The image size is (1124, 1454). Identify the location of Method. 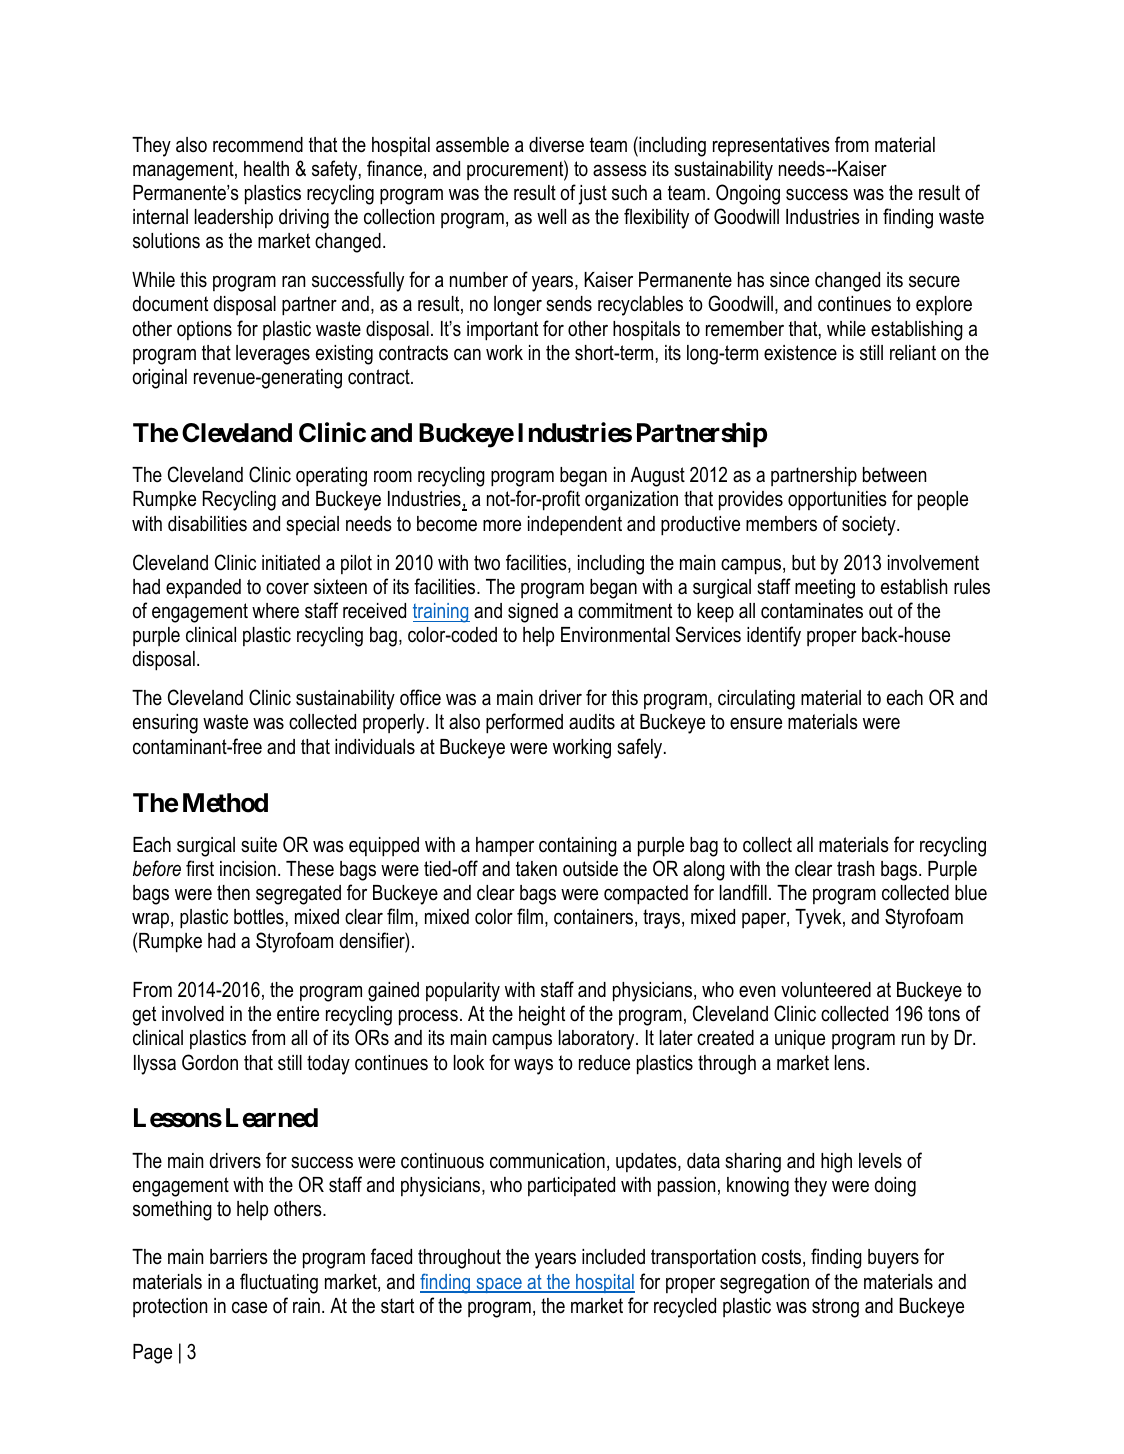
(225, 803).
